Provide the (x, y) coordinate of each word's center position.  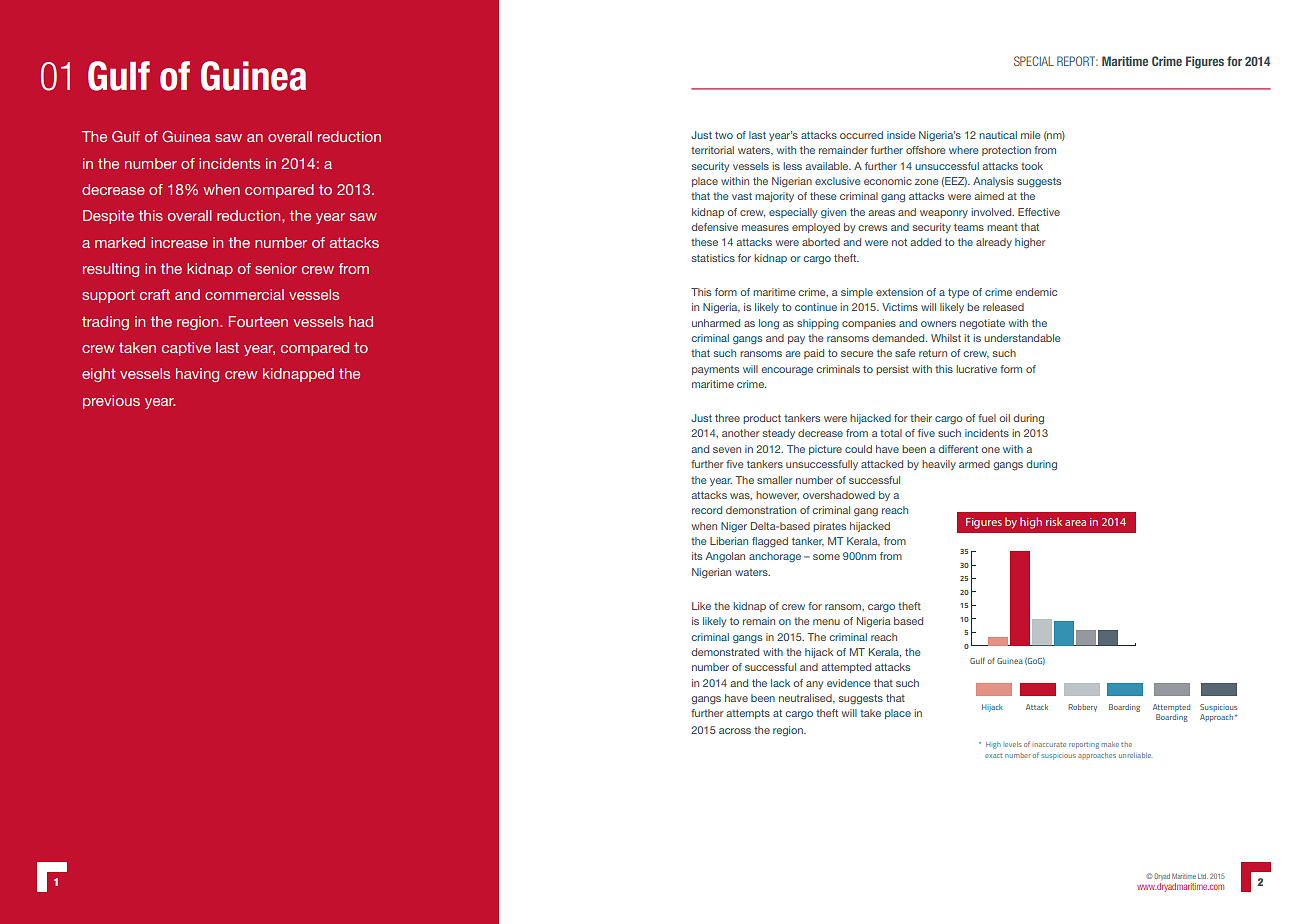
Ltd (1203, 876)
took (1032, 166)
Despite (108, 217)
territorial (712, 150)
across (735, 731)
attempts (748, 714)
